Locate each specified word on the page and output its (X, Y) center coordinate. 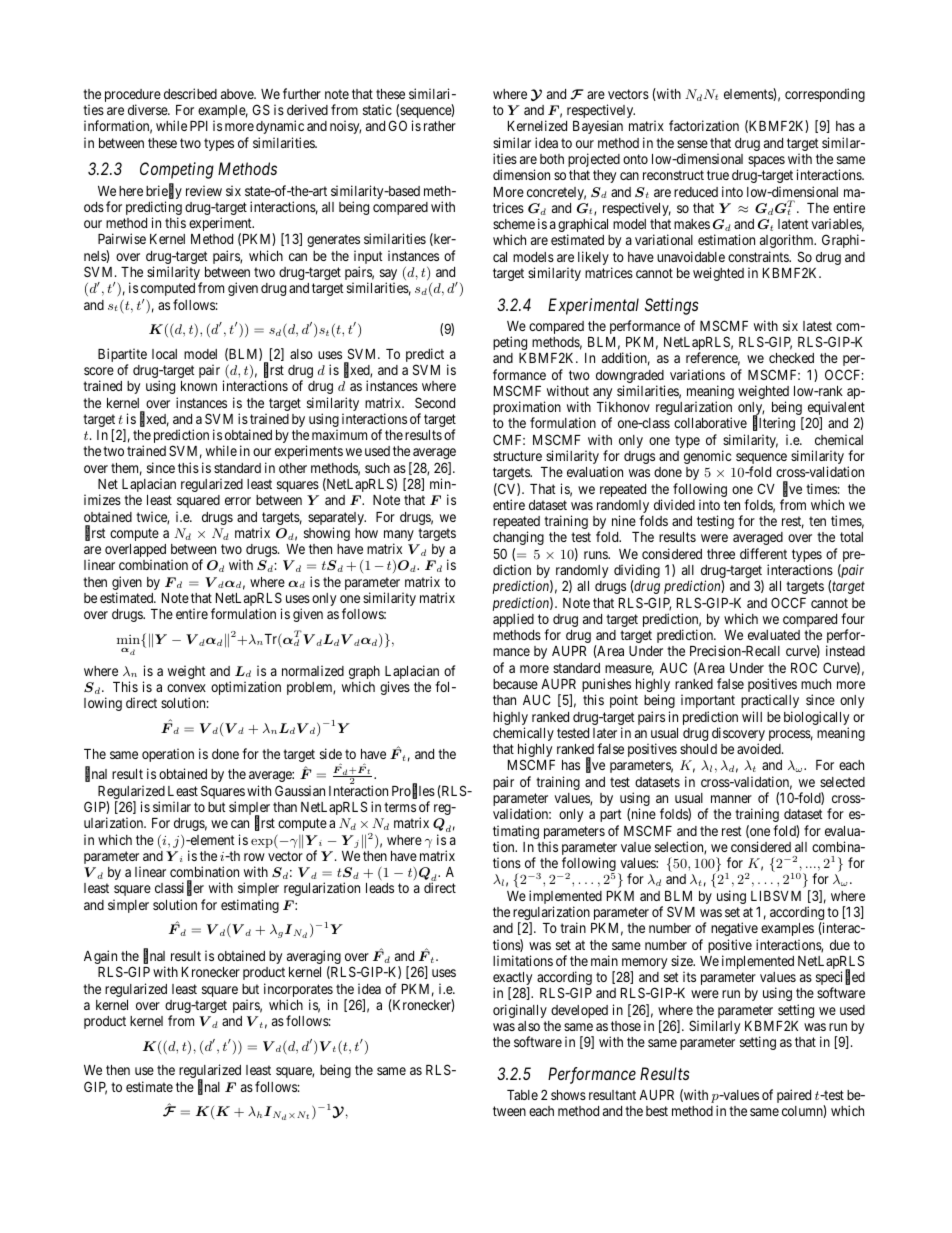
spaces (766, 161)
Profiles (413, 791)
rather (440, 126)
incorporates (298, 991)
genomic (707, 457)
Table (522, 1095)
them (126, 469)
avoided (760, 748)
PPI (199, 126)
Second (435, 402)
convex (186, 688)
